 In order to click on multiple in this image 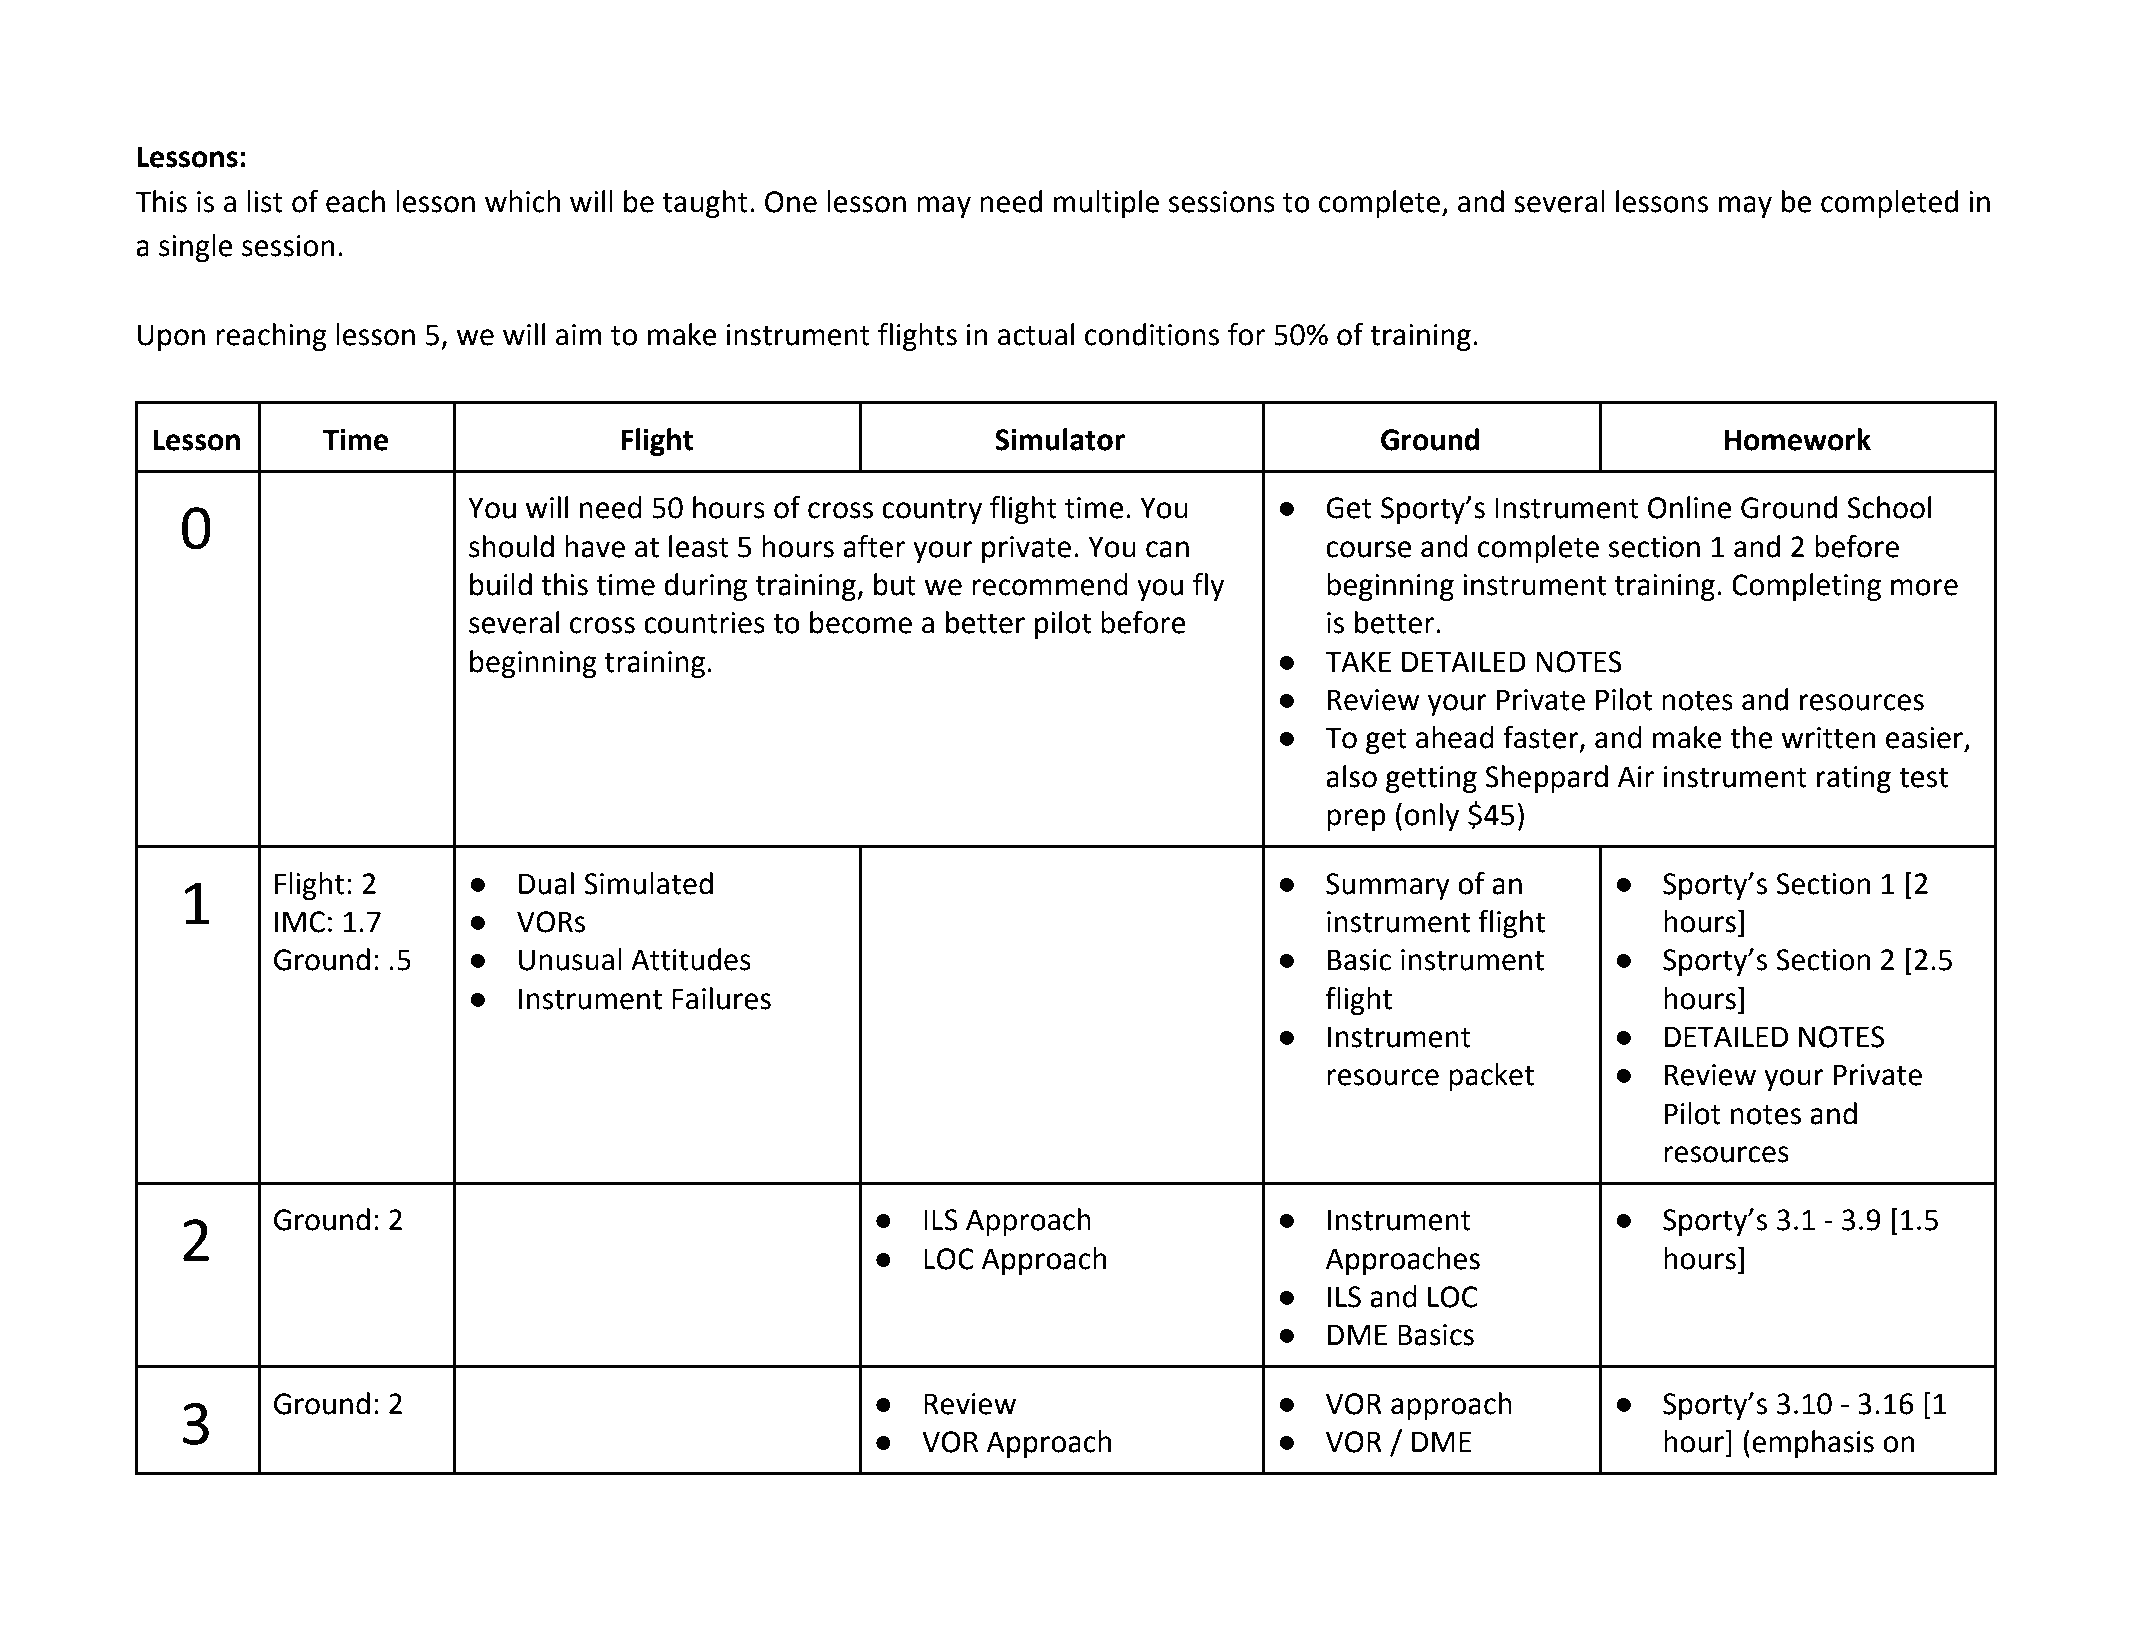, I will do `click(1106, 204)`.
